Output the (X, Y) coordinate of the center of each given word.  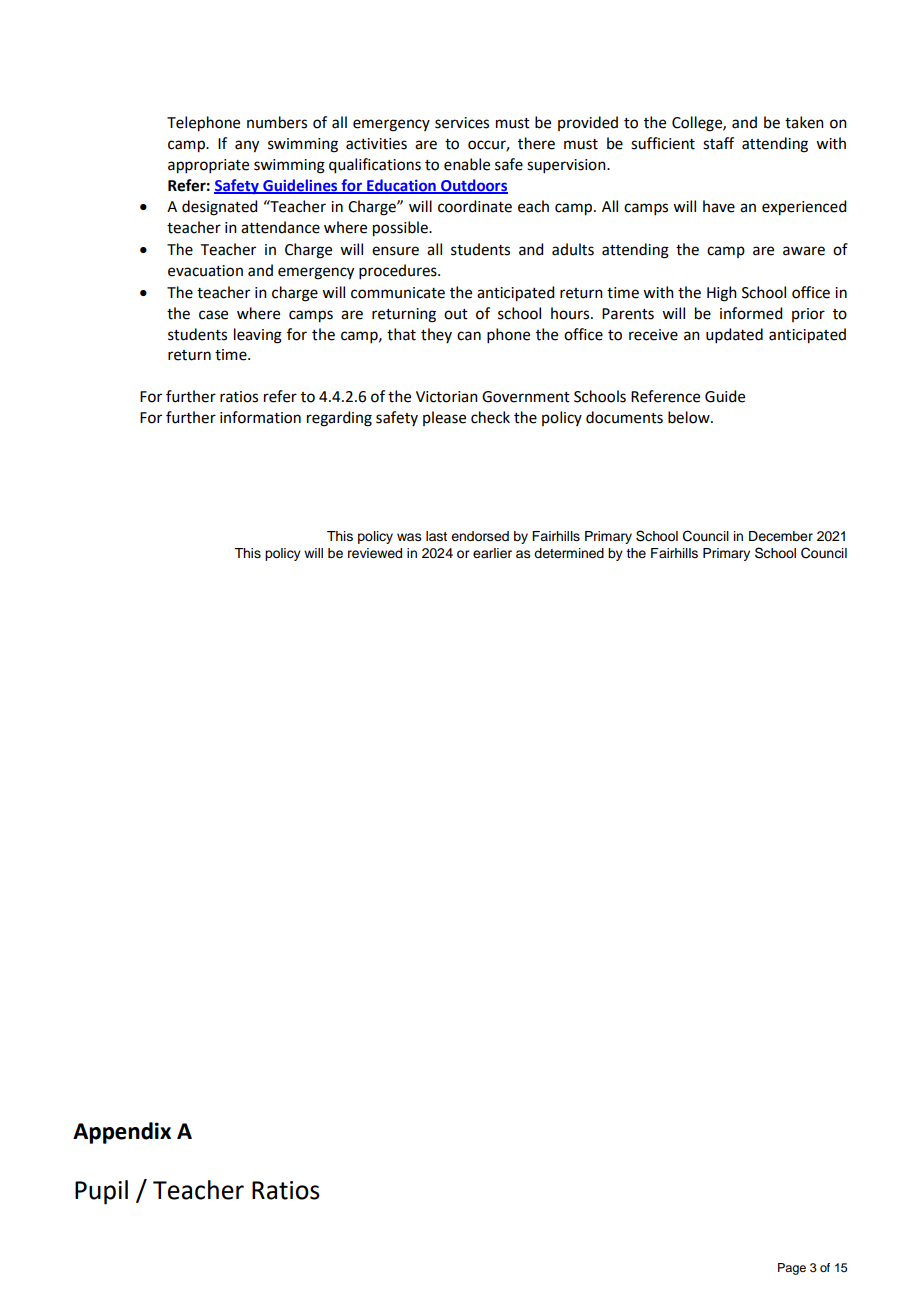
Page (792, 1269)
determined (569, 553)
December (781, 536)
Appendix (122, 1133)
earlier (492, 553)
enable (467, 164)
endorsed (480, 536)
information (260, 417)
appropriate (208, 166)
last (436, 536)
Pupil (101, 1192)
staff (718, 143)
